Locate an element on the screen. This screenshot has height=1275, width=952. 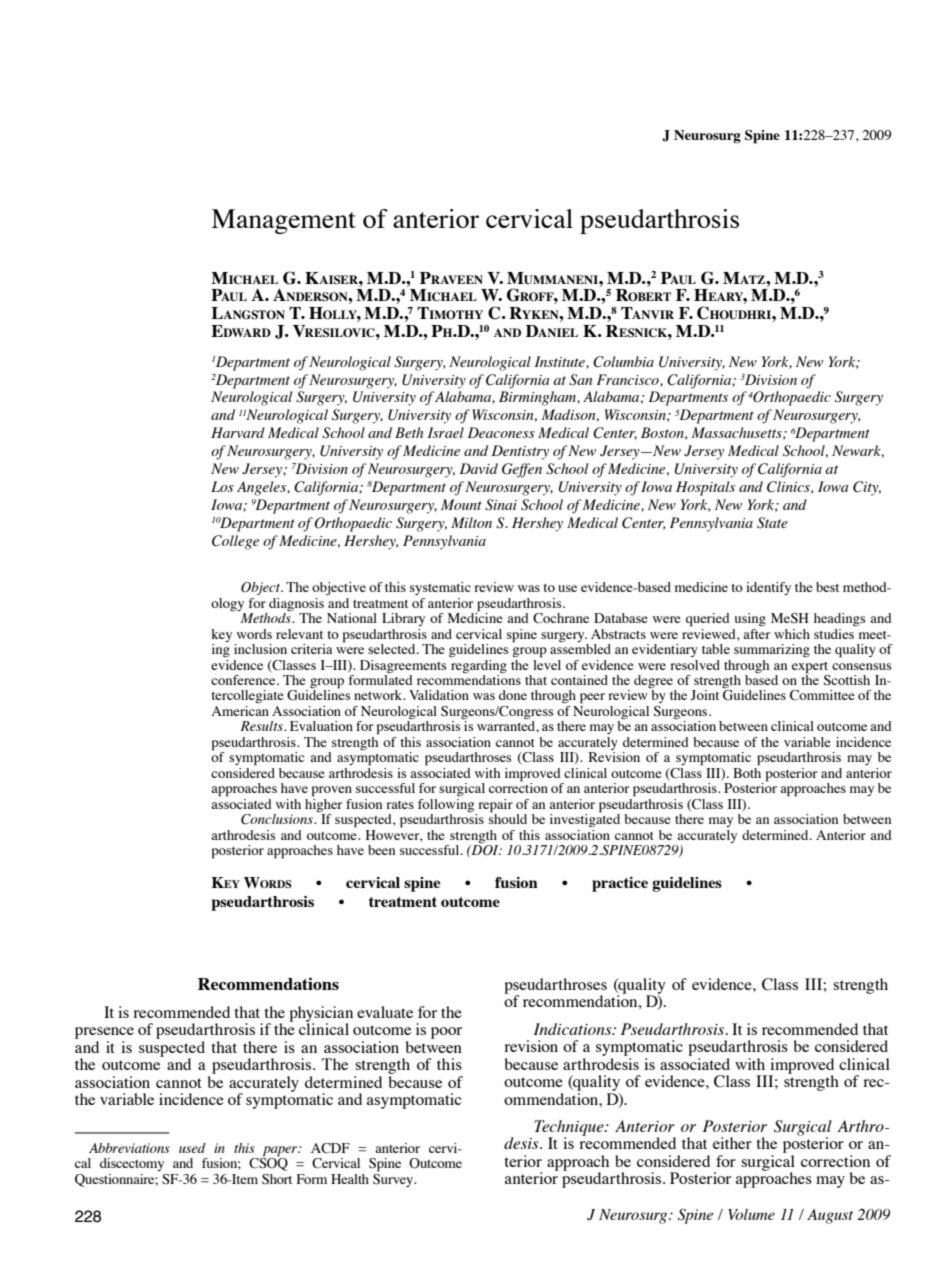
presence is located at coordinates (104, 1033).
